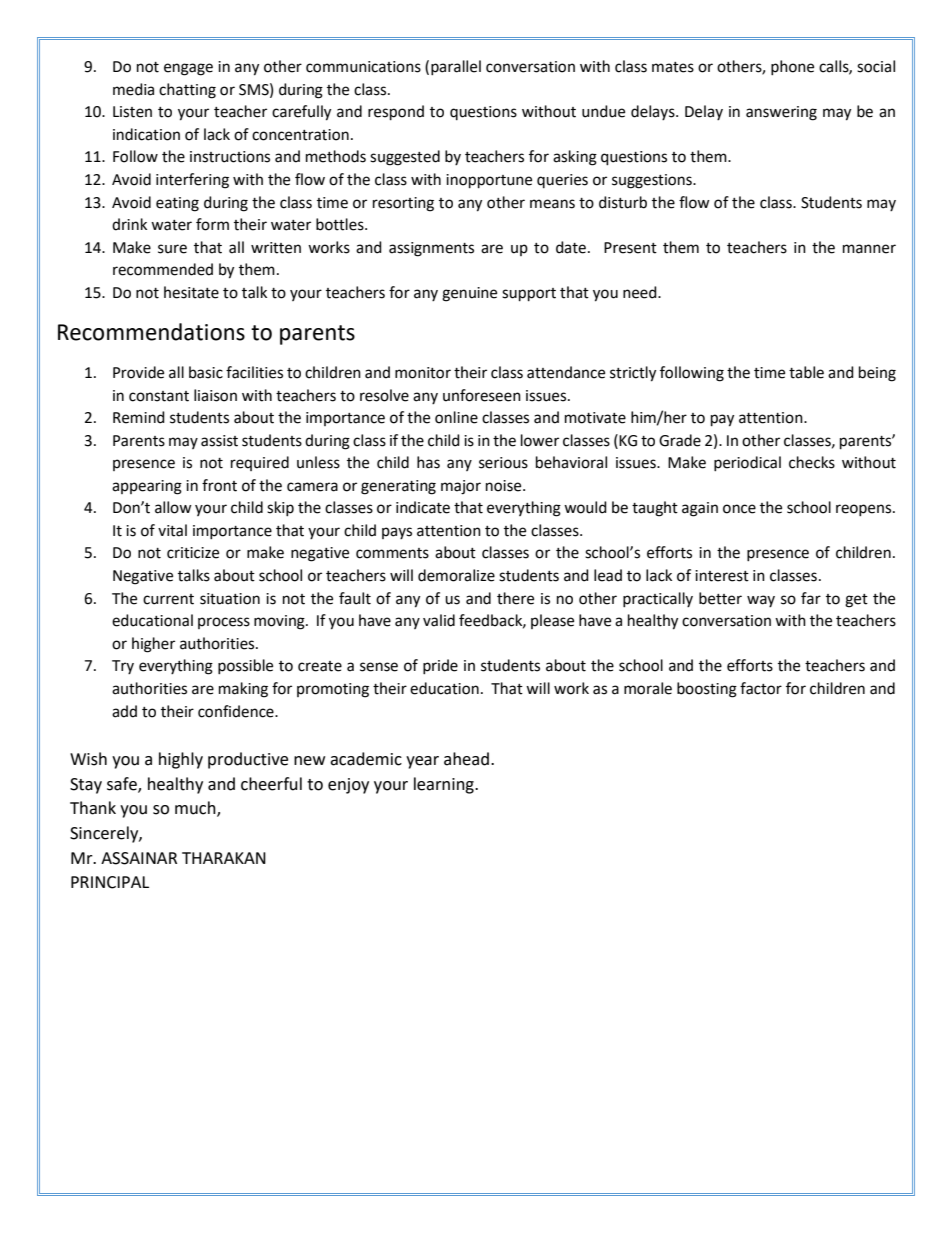 Image resolution: width=952 pixels, height=1233 pixels. Describe the element at coordinates (440, 666) in the screenshot. I see `pride` at that location.
